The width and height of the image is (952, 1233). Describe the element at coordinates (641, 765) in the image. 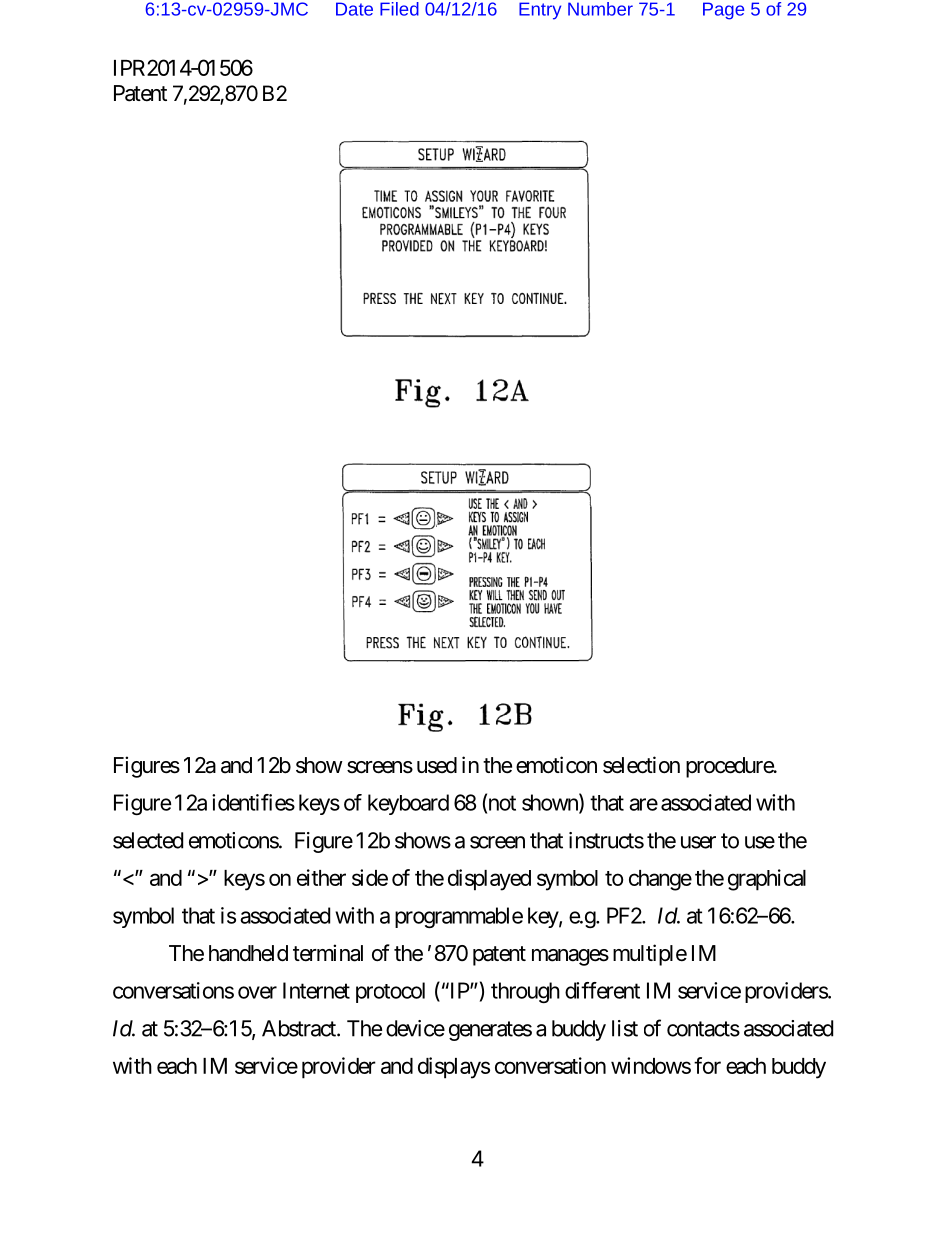

I see `selection` at that location.
